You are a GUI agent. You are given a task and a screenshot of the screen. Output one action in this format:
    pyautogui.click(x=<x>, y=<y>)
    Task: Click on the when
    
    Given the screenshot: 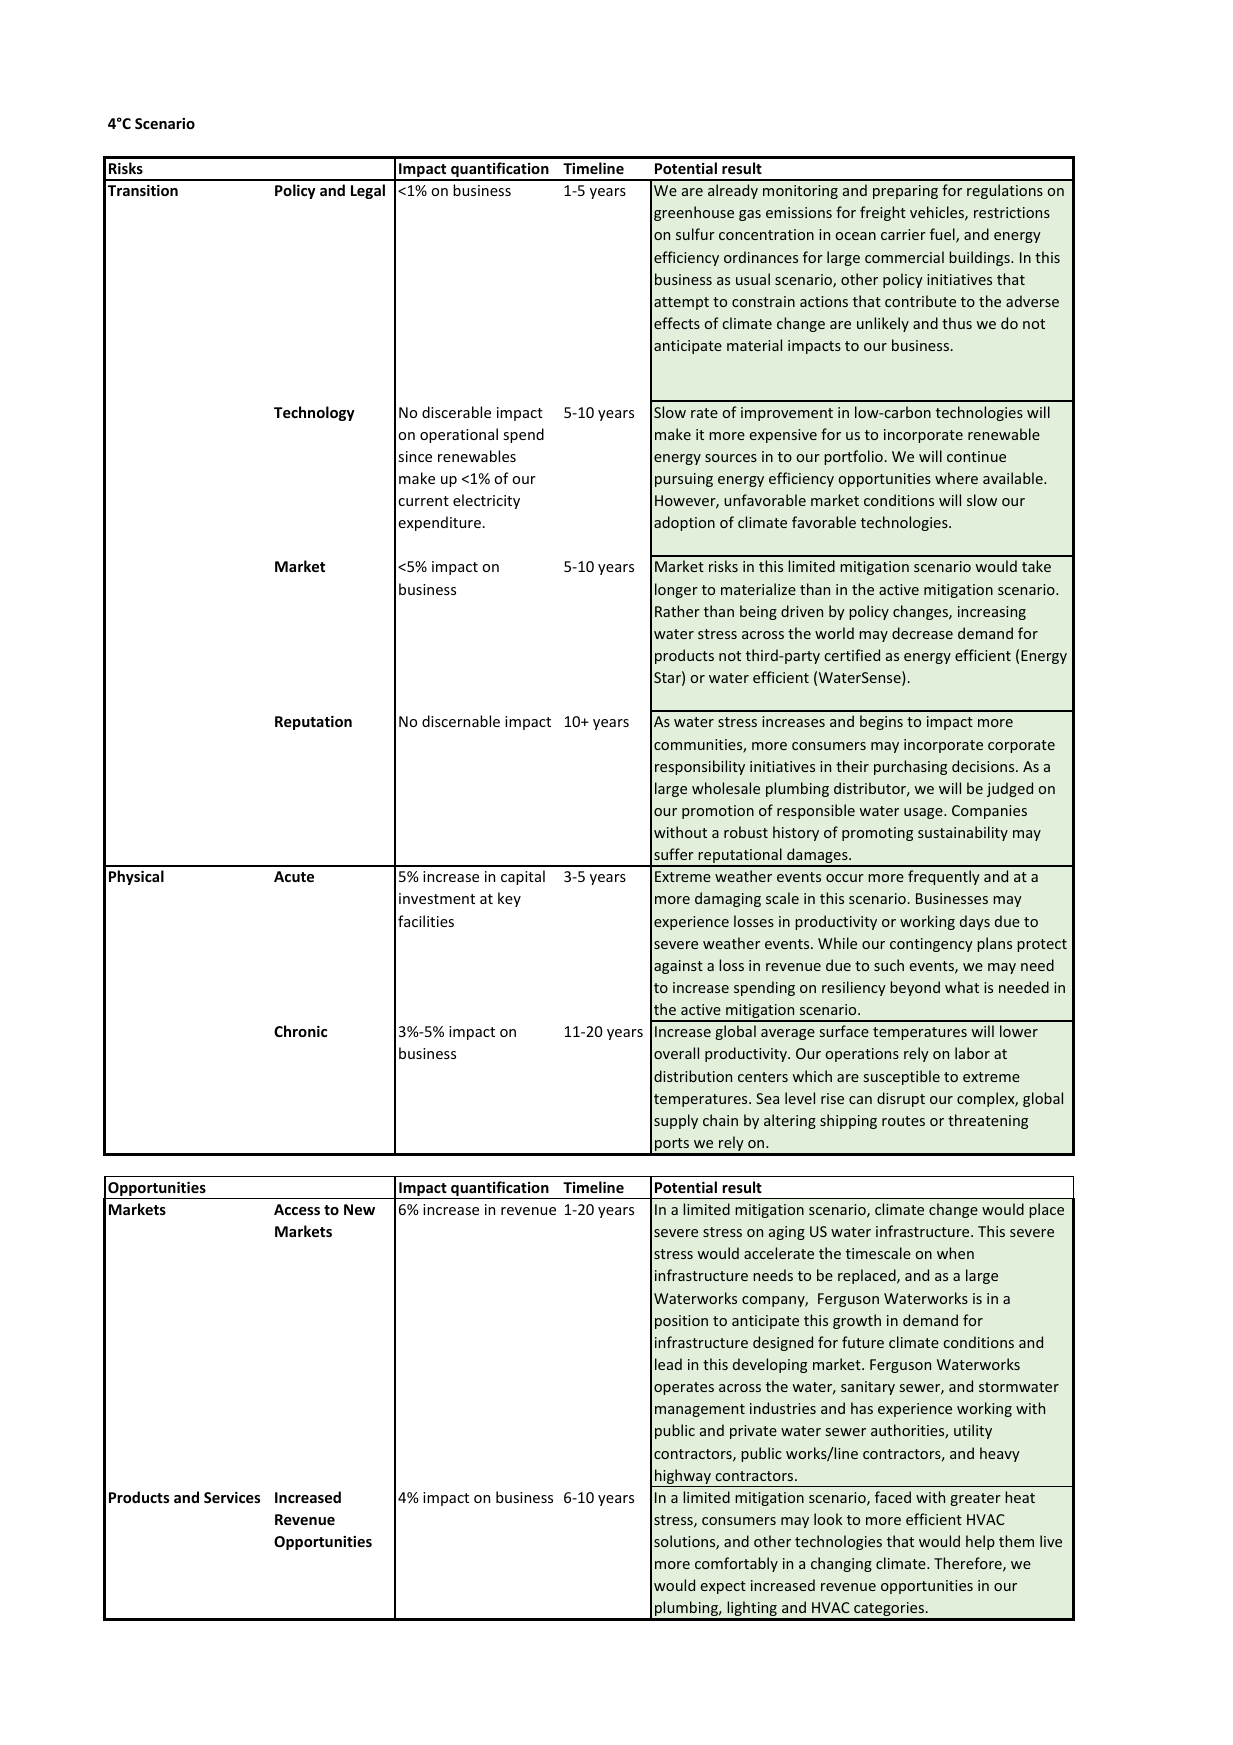 What is the action you would take?
    pyautogui.click(x=955, y=1253)
